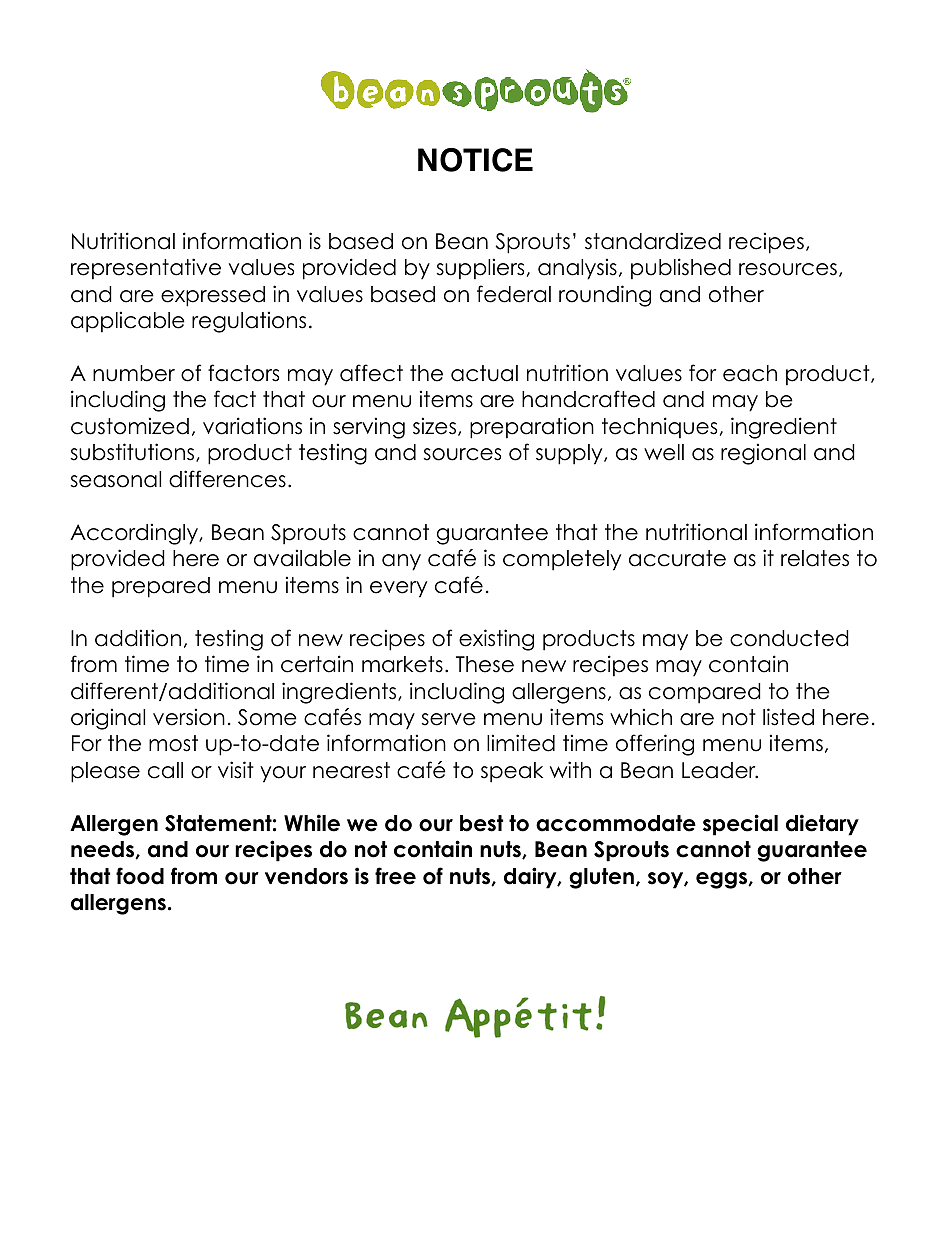 This document has width=952, height=1233. I want to click on best, so click(481, 823).
